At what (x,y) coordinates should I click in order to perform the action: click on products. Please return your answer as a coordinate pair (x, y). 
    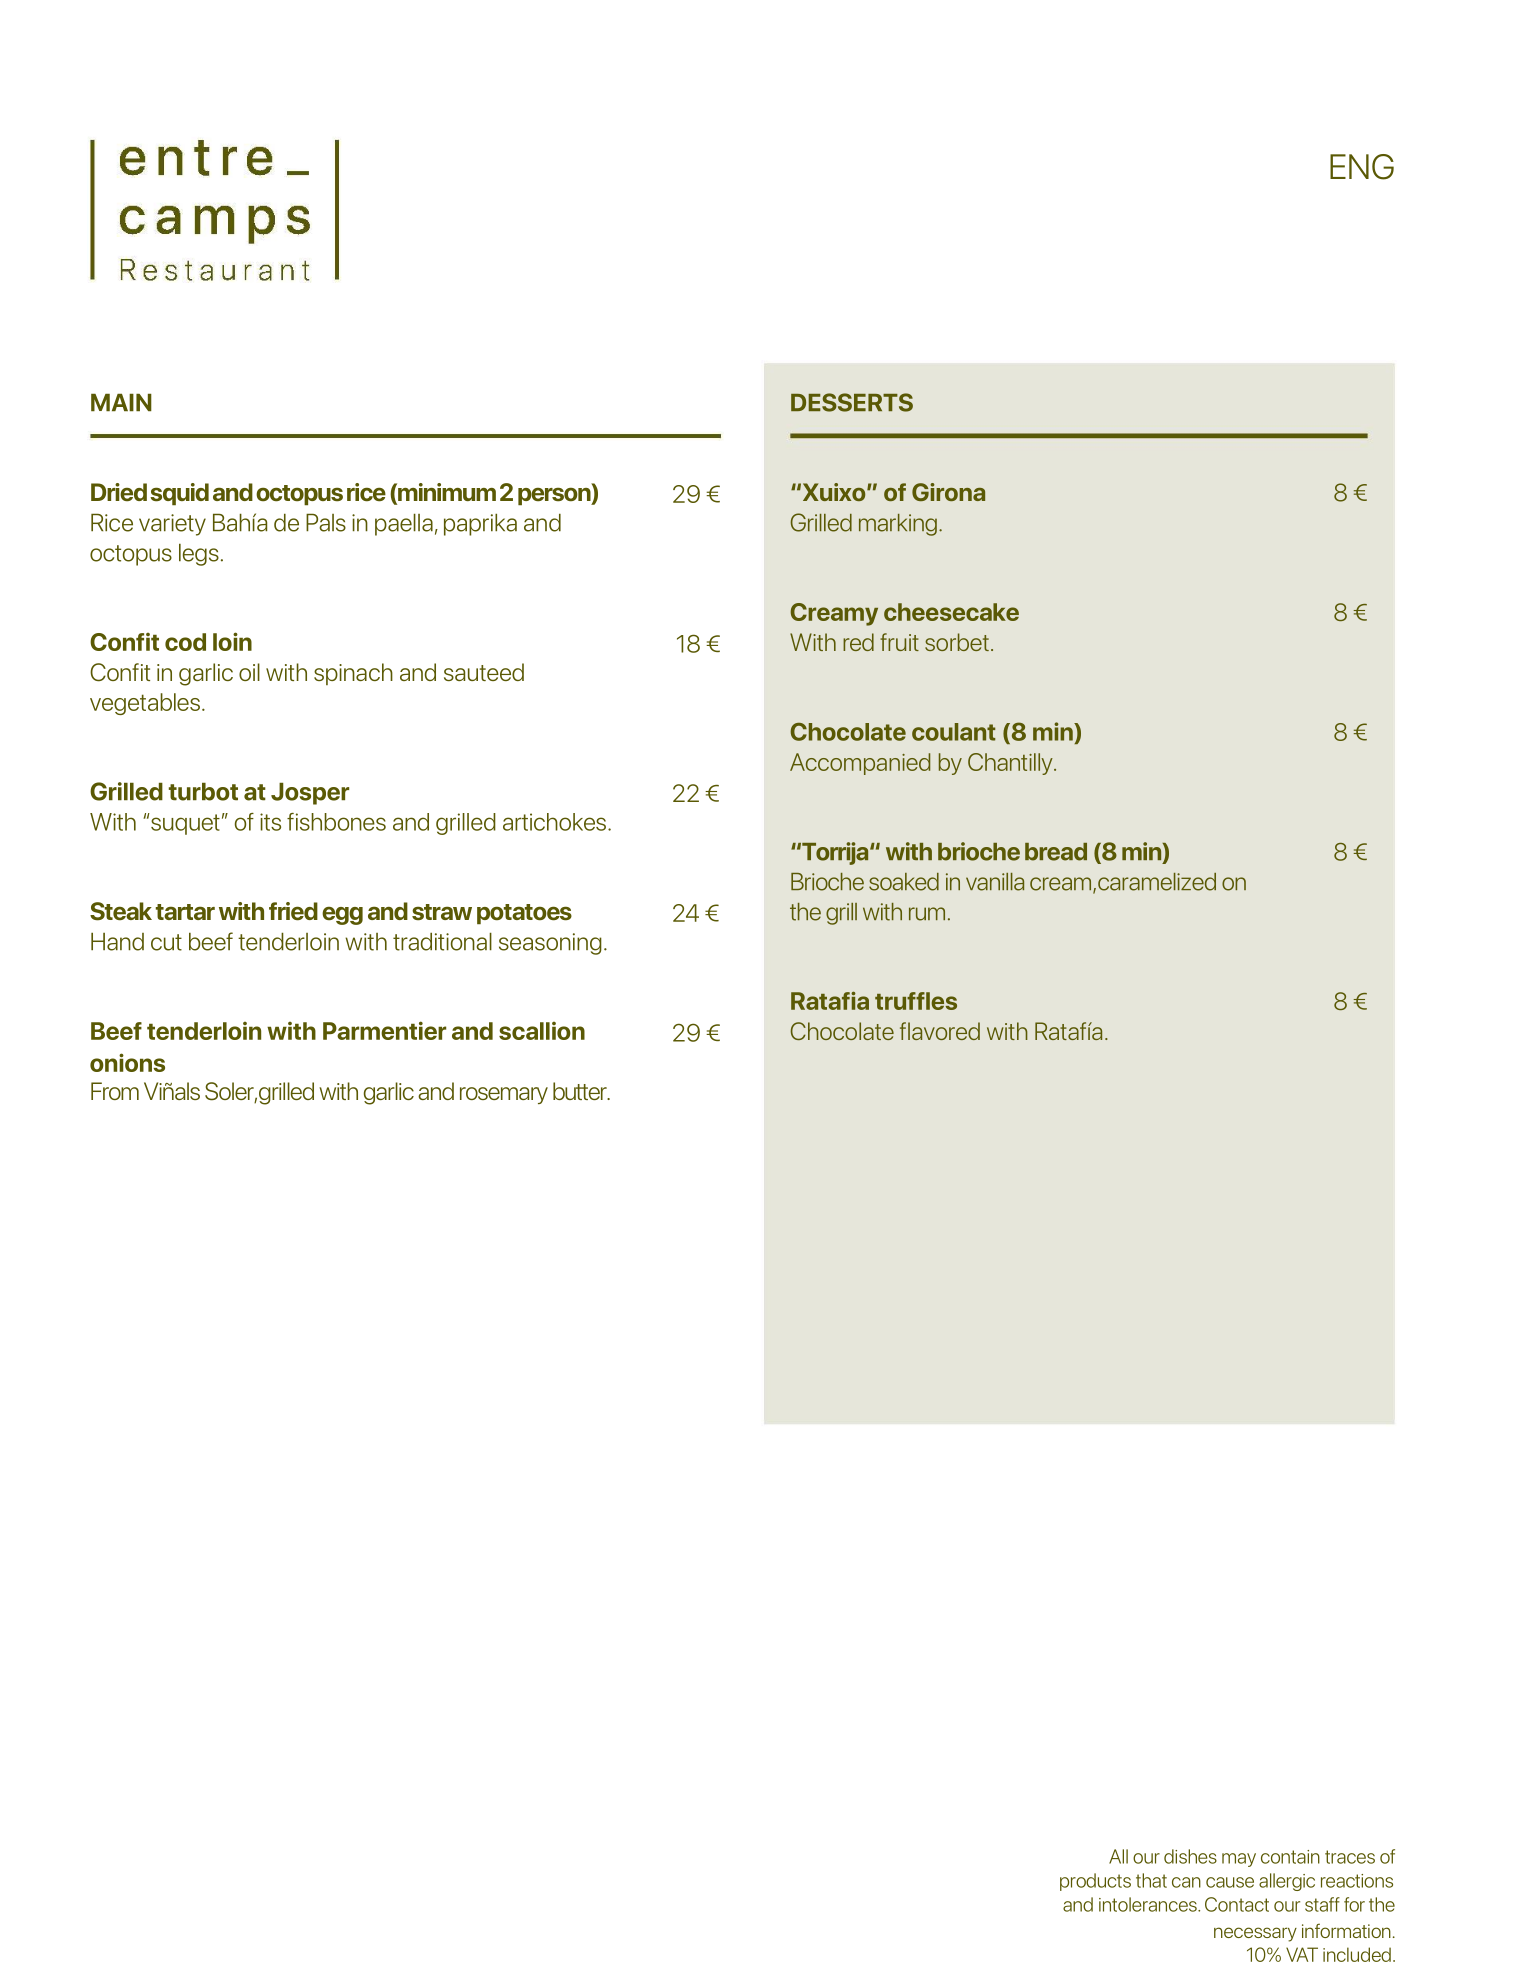
    Looking at the image, I should click on (1095, 1882).
